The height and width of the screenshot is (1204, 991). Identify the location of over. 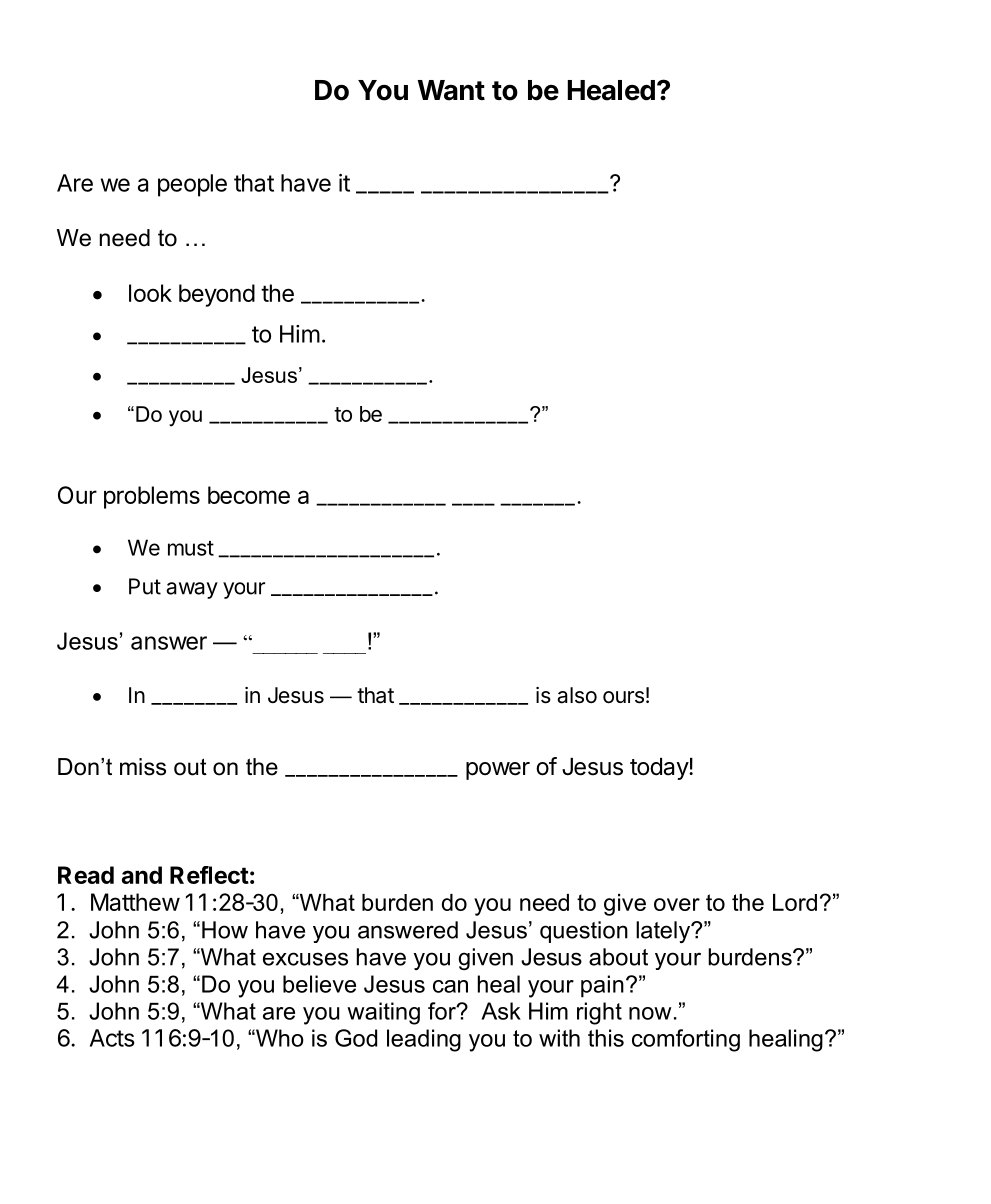
(677, 904).
